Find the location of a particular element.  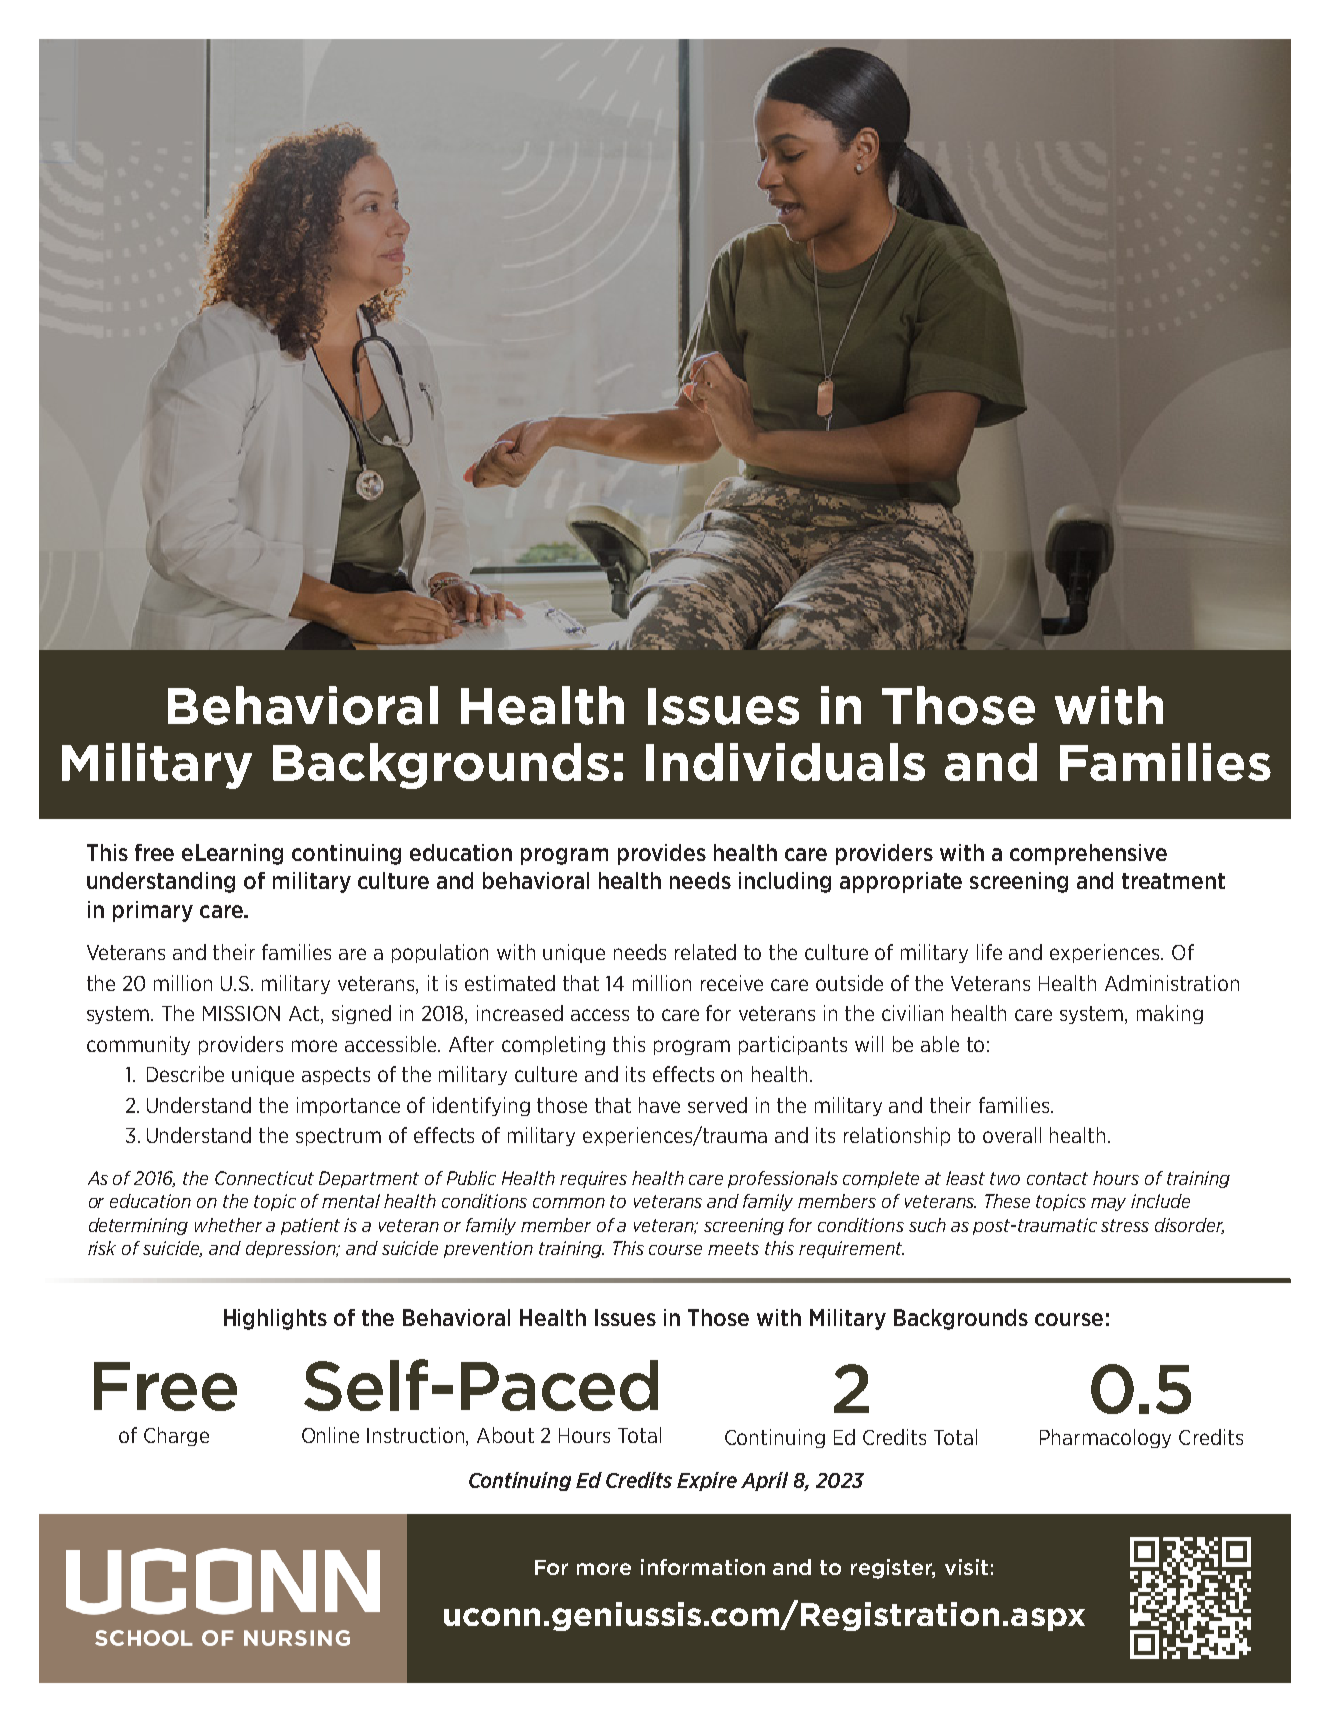

contact is located at coordinates (1057, 1178).
